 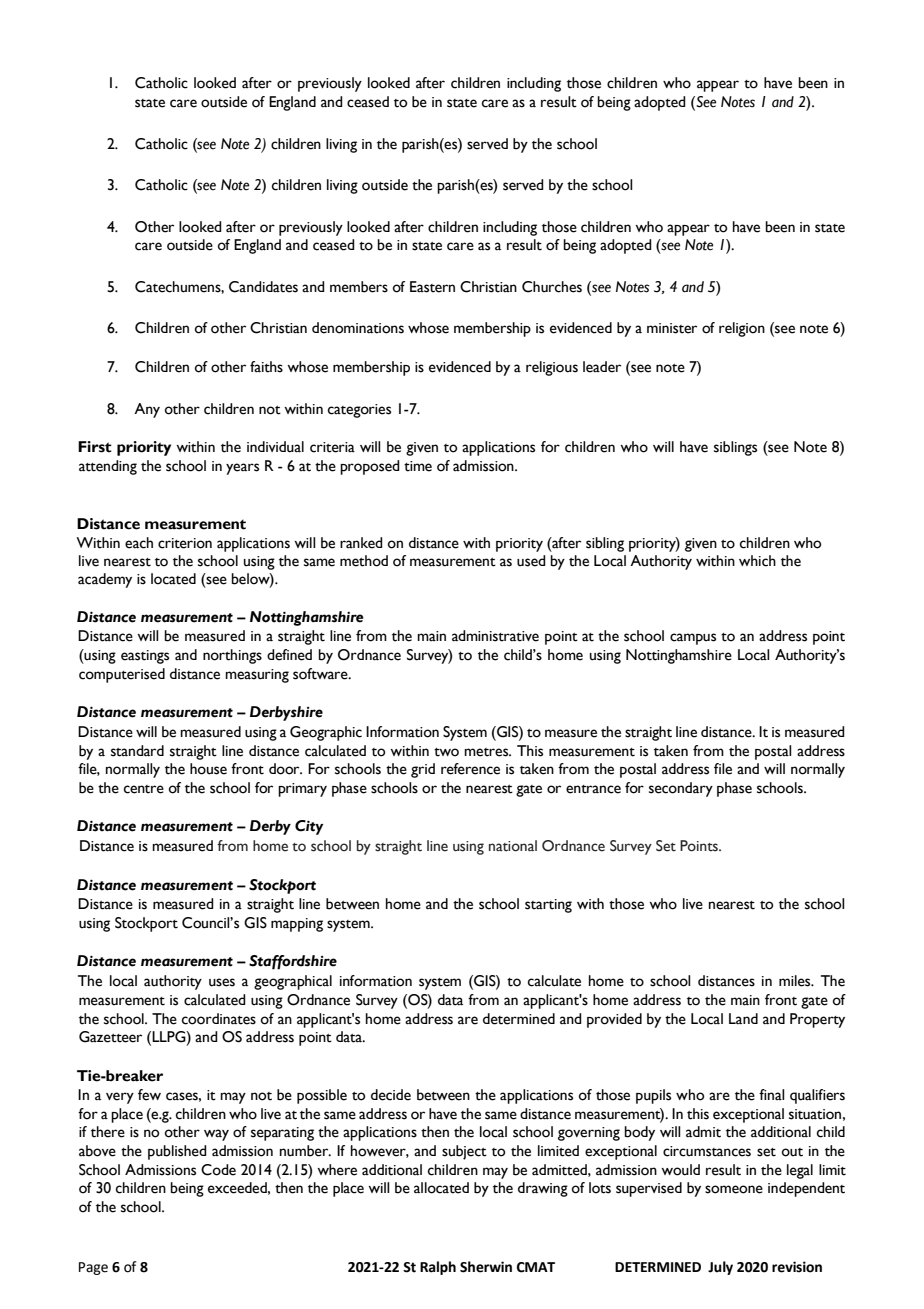 I want to click on which, so click(x=757, y=561).
